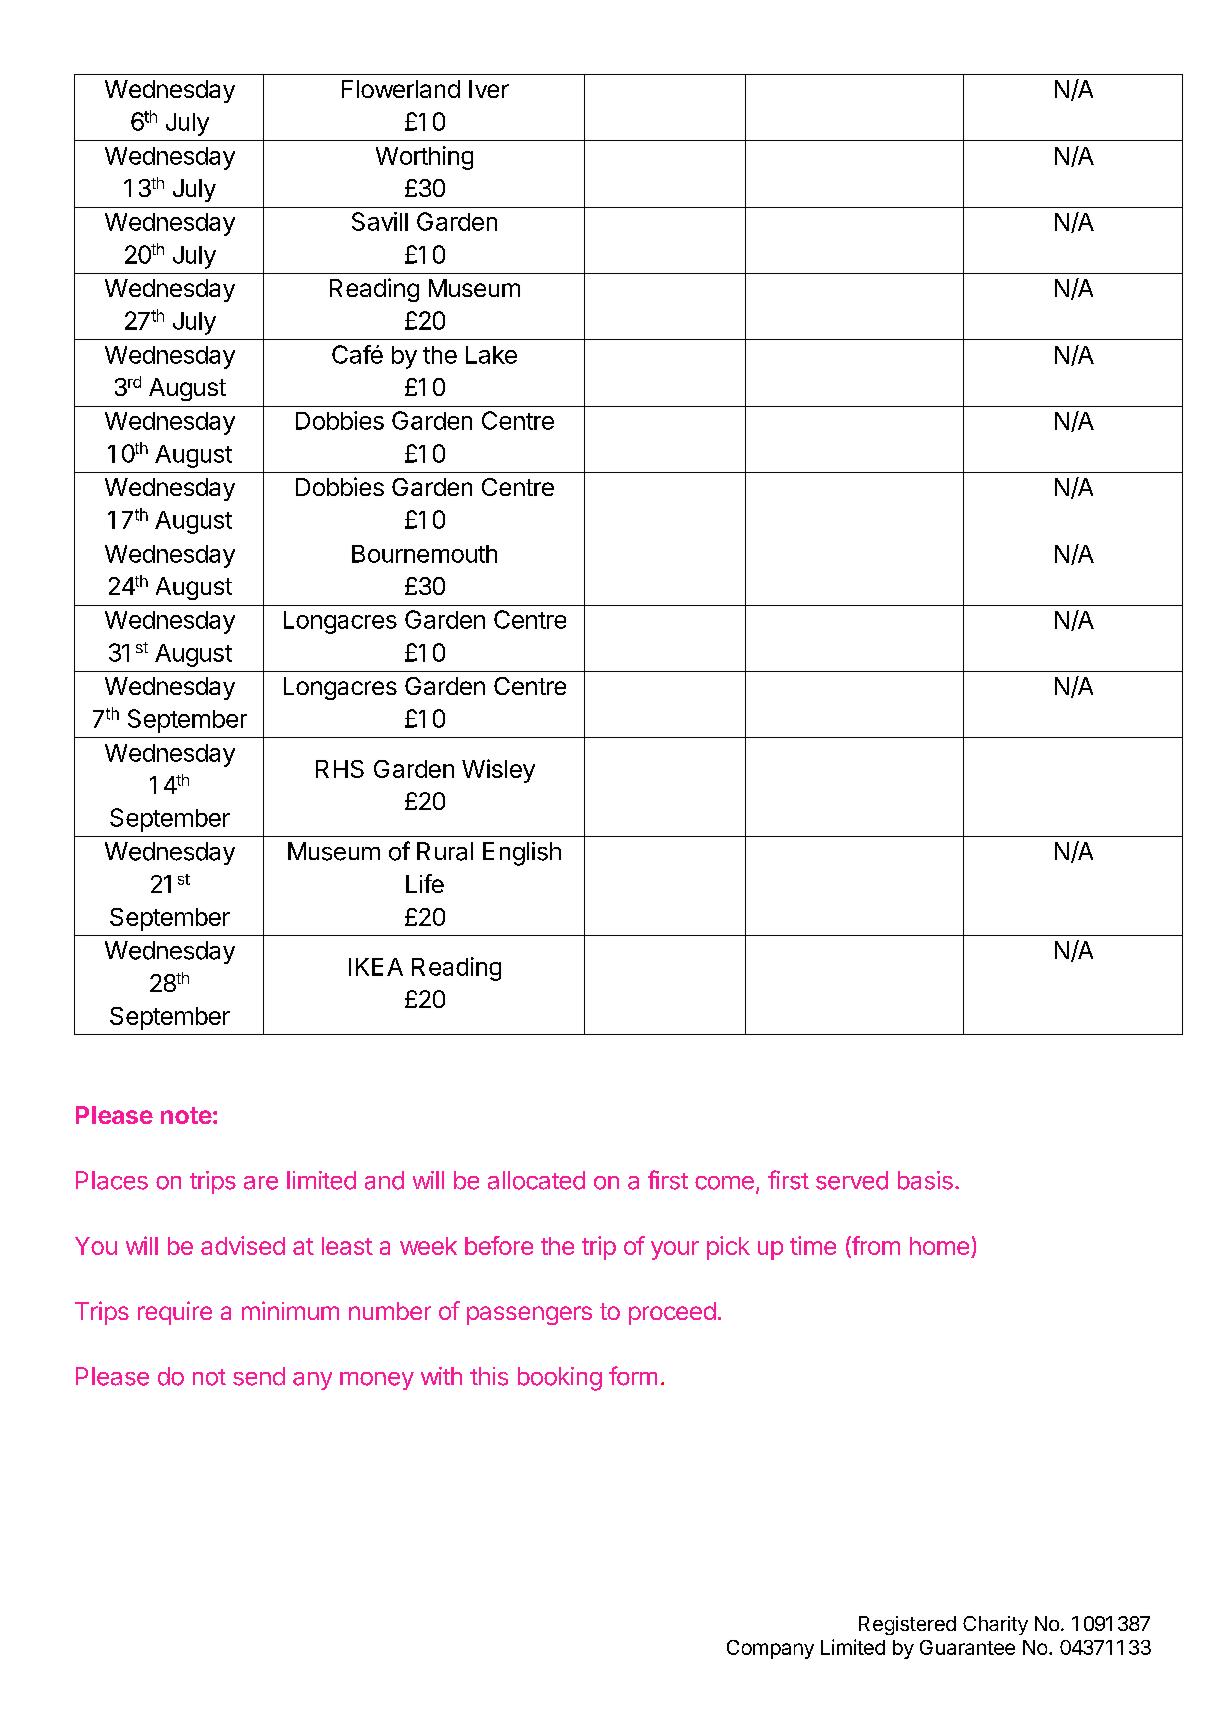  Describe the element at coordinates (376, 967) in the document. I see `IKEA` at that location.
